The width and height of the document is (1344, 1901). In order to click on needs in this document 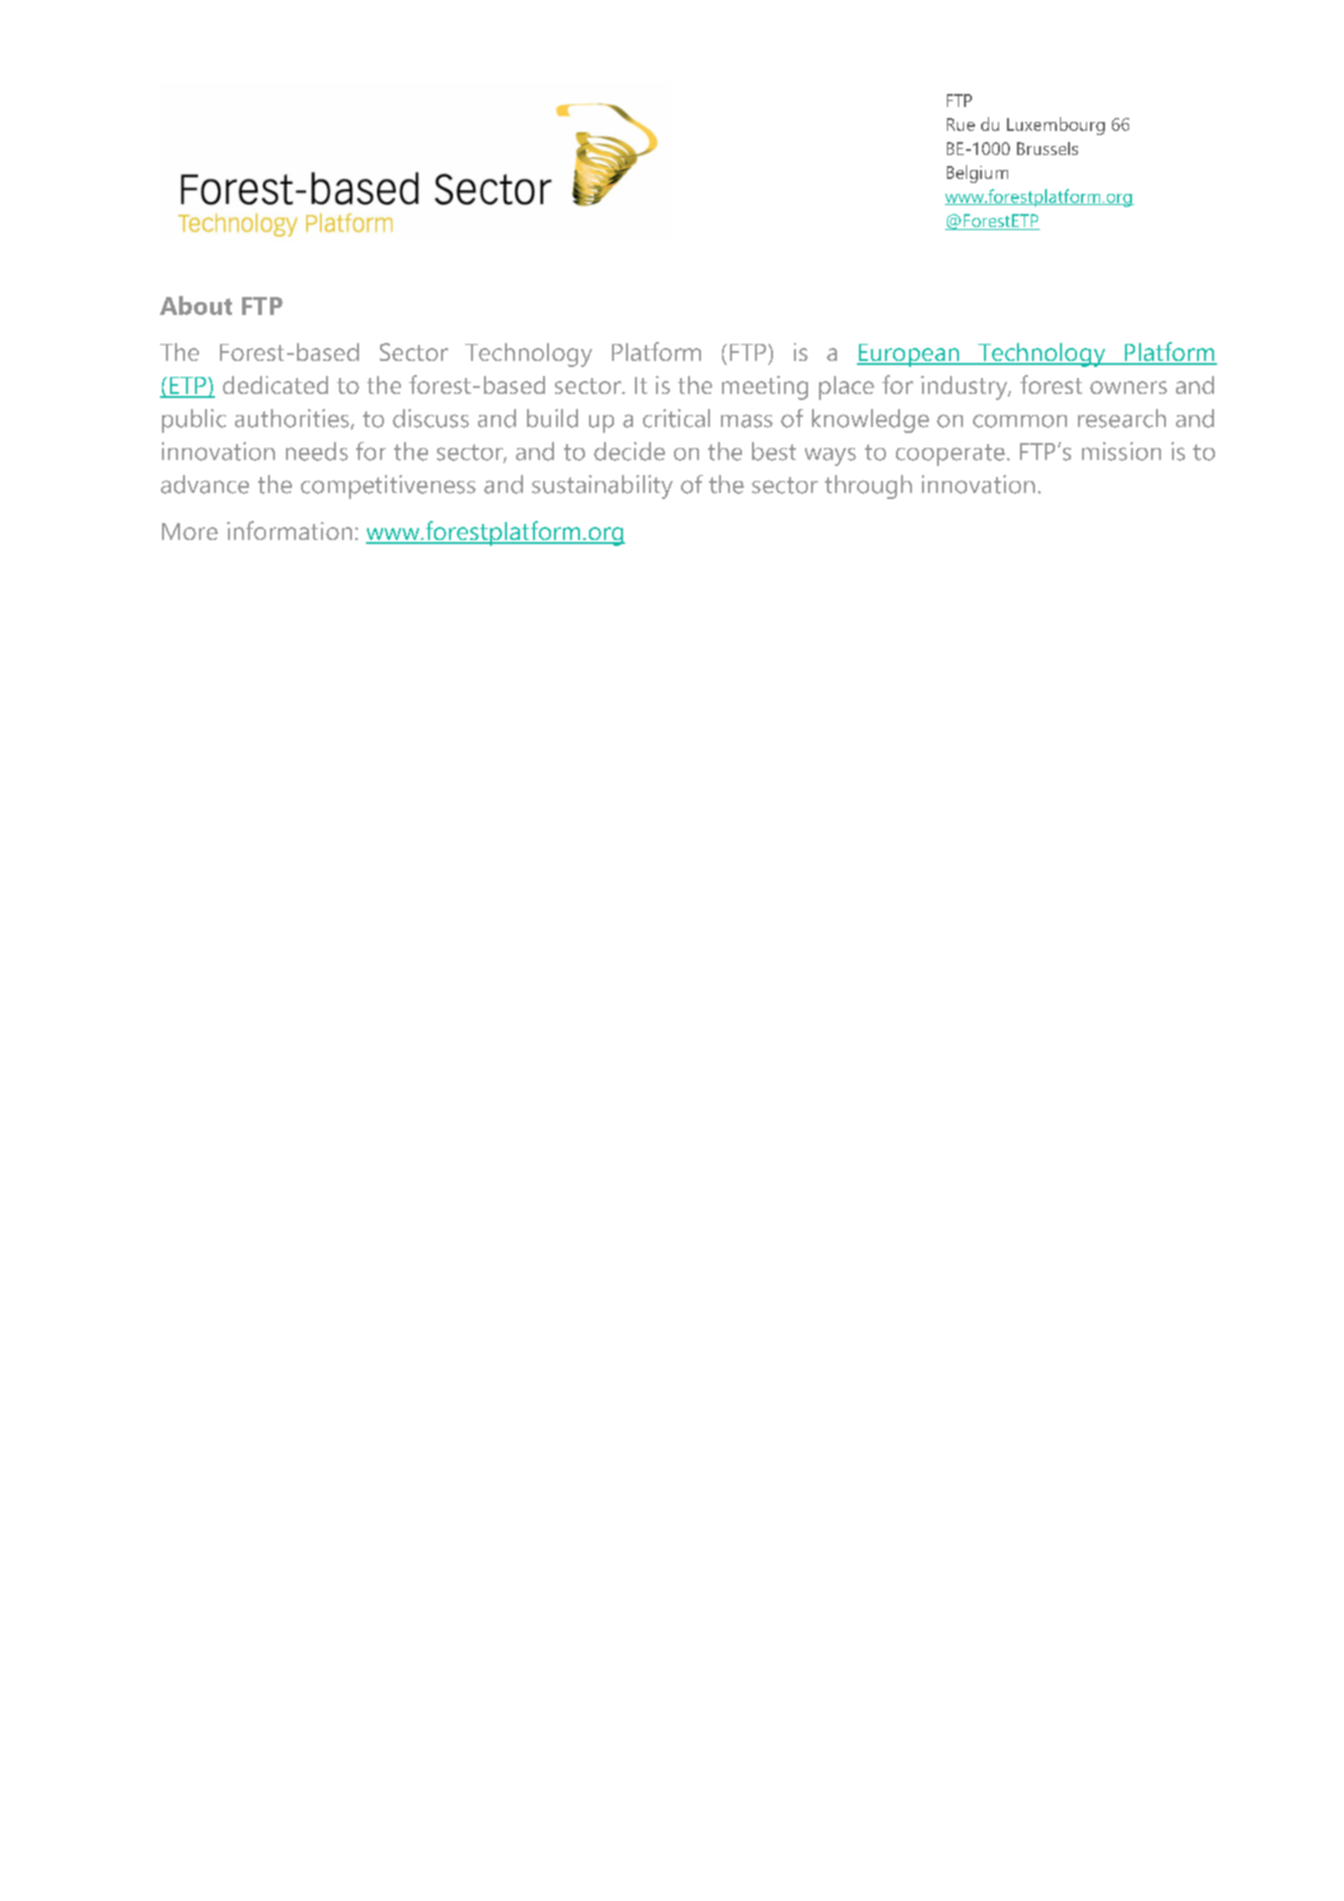, I will do `click(317, 451)`.
